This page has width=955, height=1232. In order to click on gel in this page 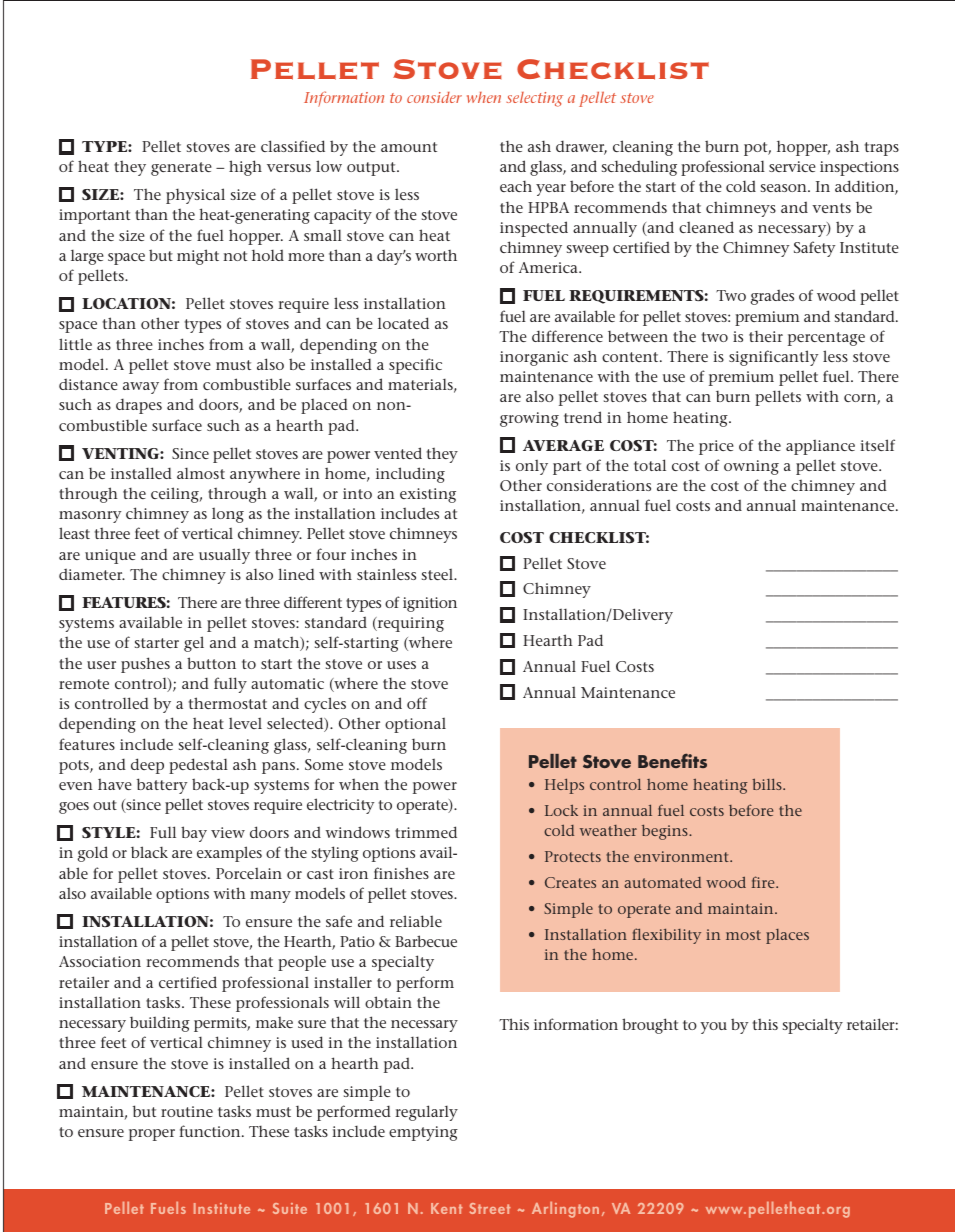, I will do `click(194, 644)`.
